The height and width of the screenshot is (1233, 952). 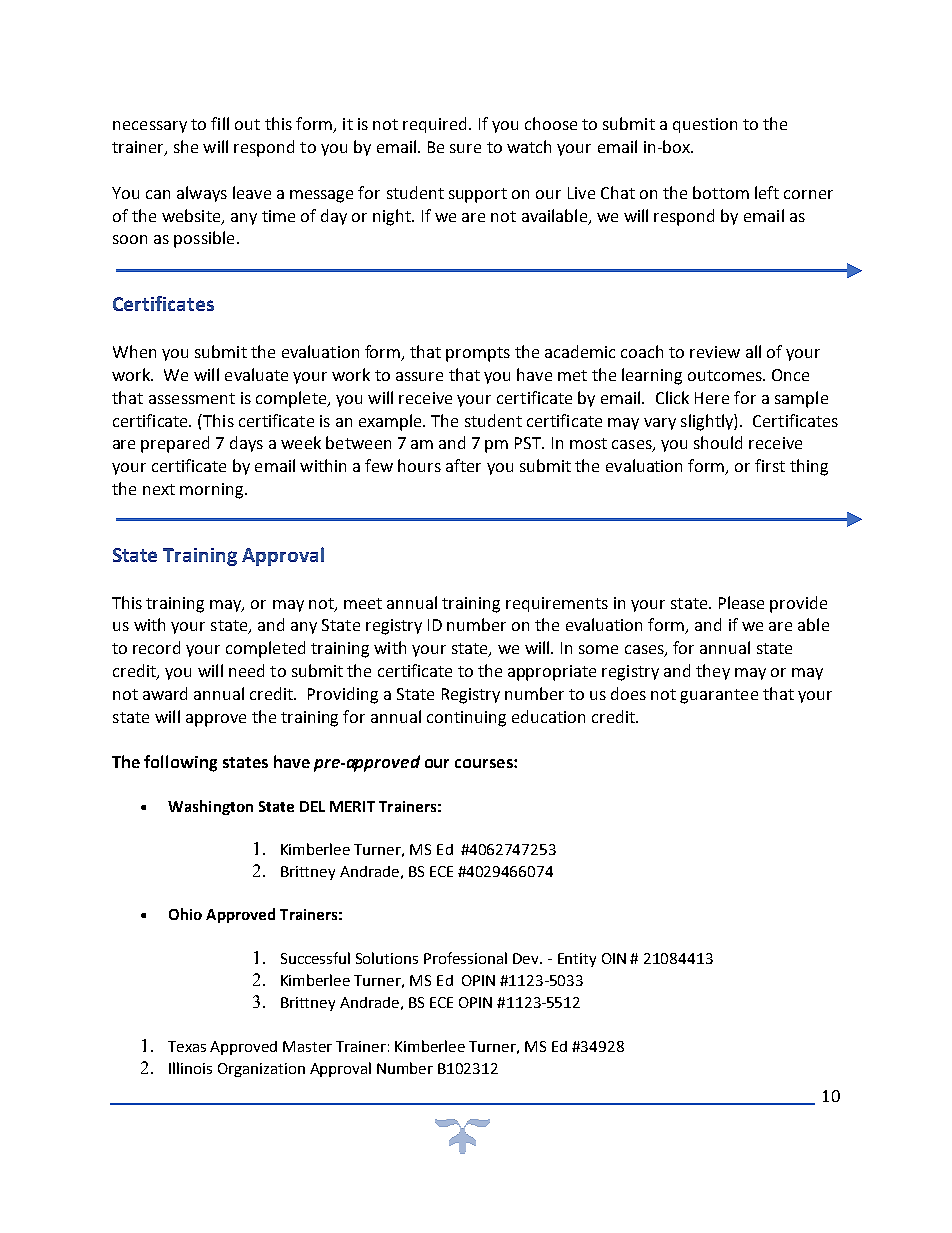 What do you see at coordinates (210, 807) in the screenshot?
I see `Washington` at bounding box center [210, 807].
